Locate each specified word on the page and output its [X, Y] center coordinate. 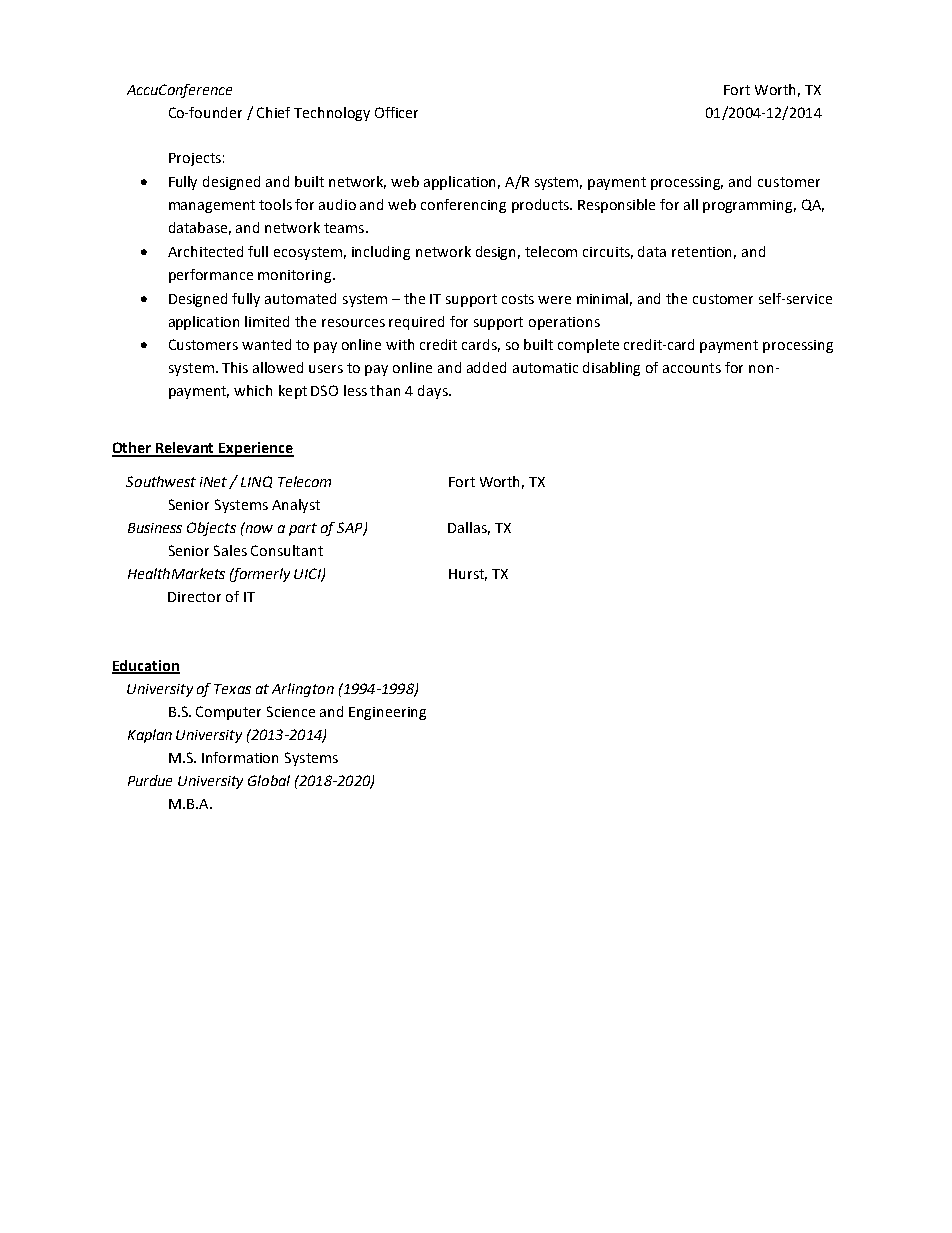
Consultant [287, 550]
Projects [195, 159]
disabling [611, 369]
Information [240, 757]
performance [211, 276]
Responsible [616, 206]
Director [194, 597]
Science [291, 711]
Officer [396, 112]
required [416, 323]
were [554, 300]
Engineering [387, 713]
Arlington [303, 690]
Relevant [185, 449]
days [434, 392]
